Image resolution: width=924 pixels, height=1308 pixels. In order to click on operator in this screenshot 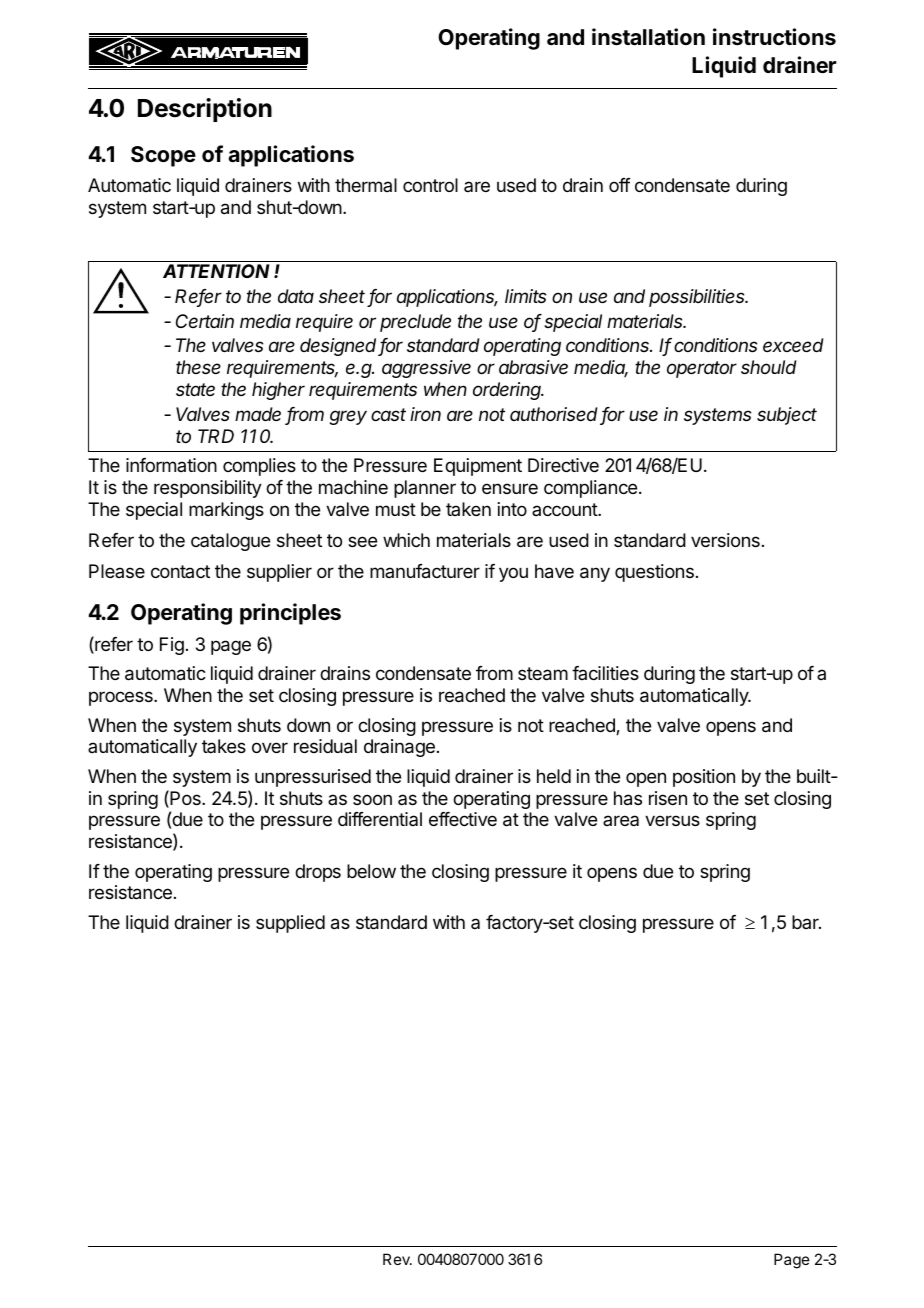, I will do `click(702, 369)`.
